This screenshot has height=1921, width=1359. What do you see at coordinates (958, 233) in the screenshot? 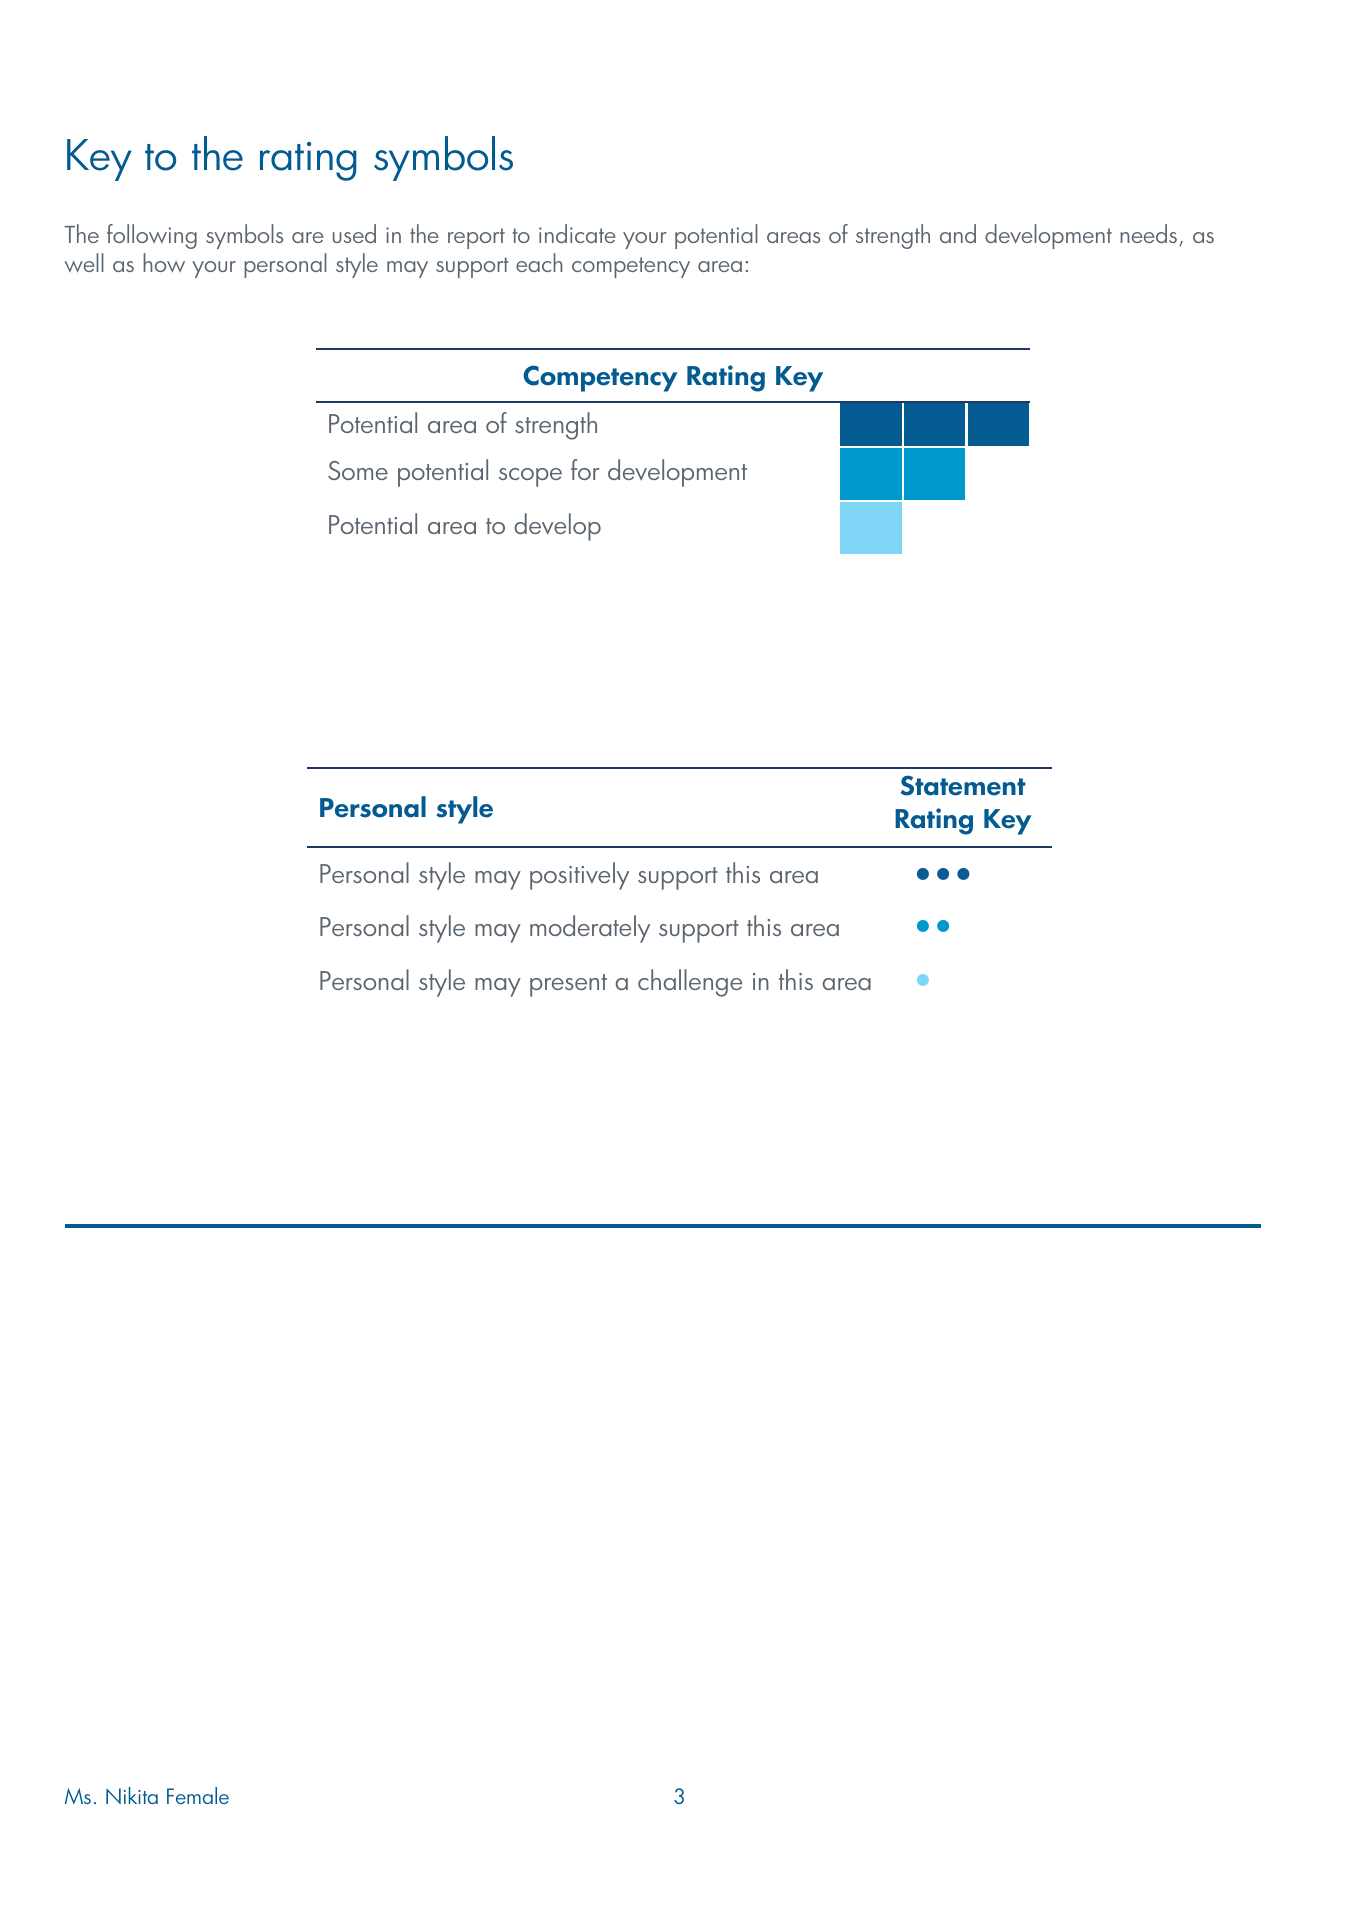
I see `and` at bounding box center [958, 233].
